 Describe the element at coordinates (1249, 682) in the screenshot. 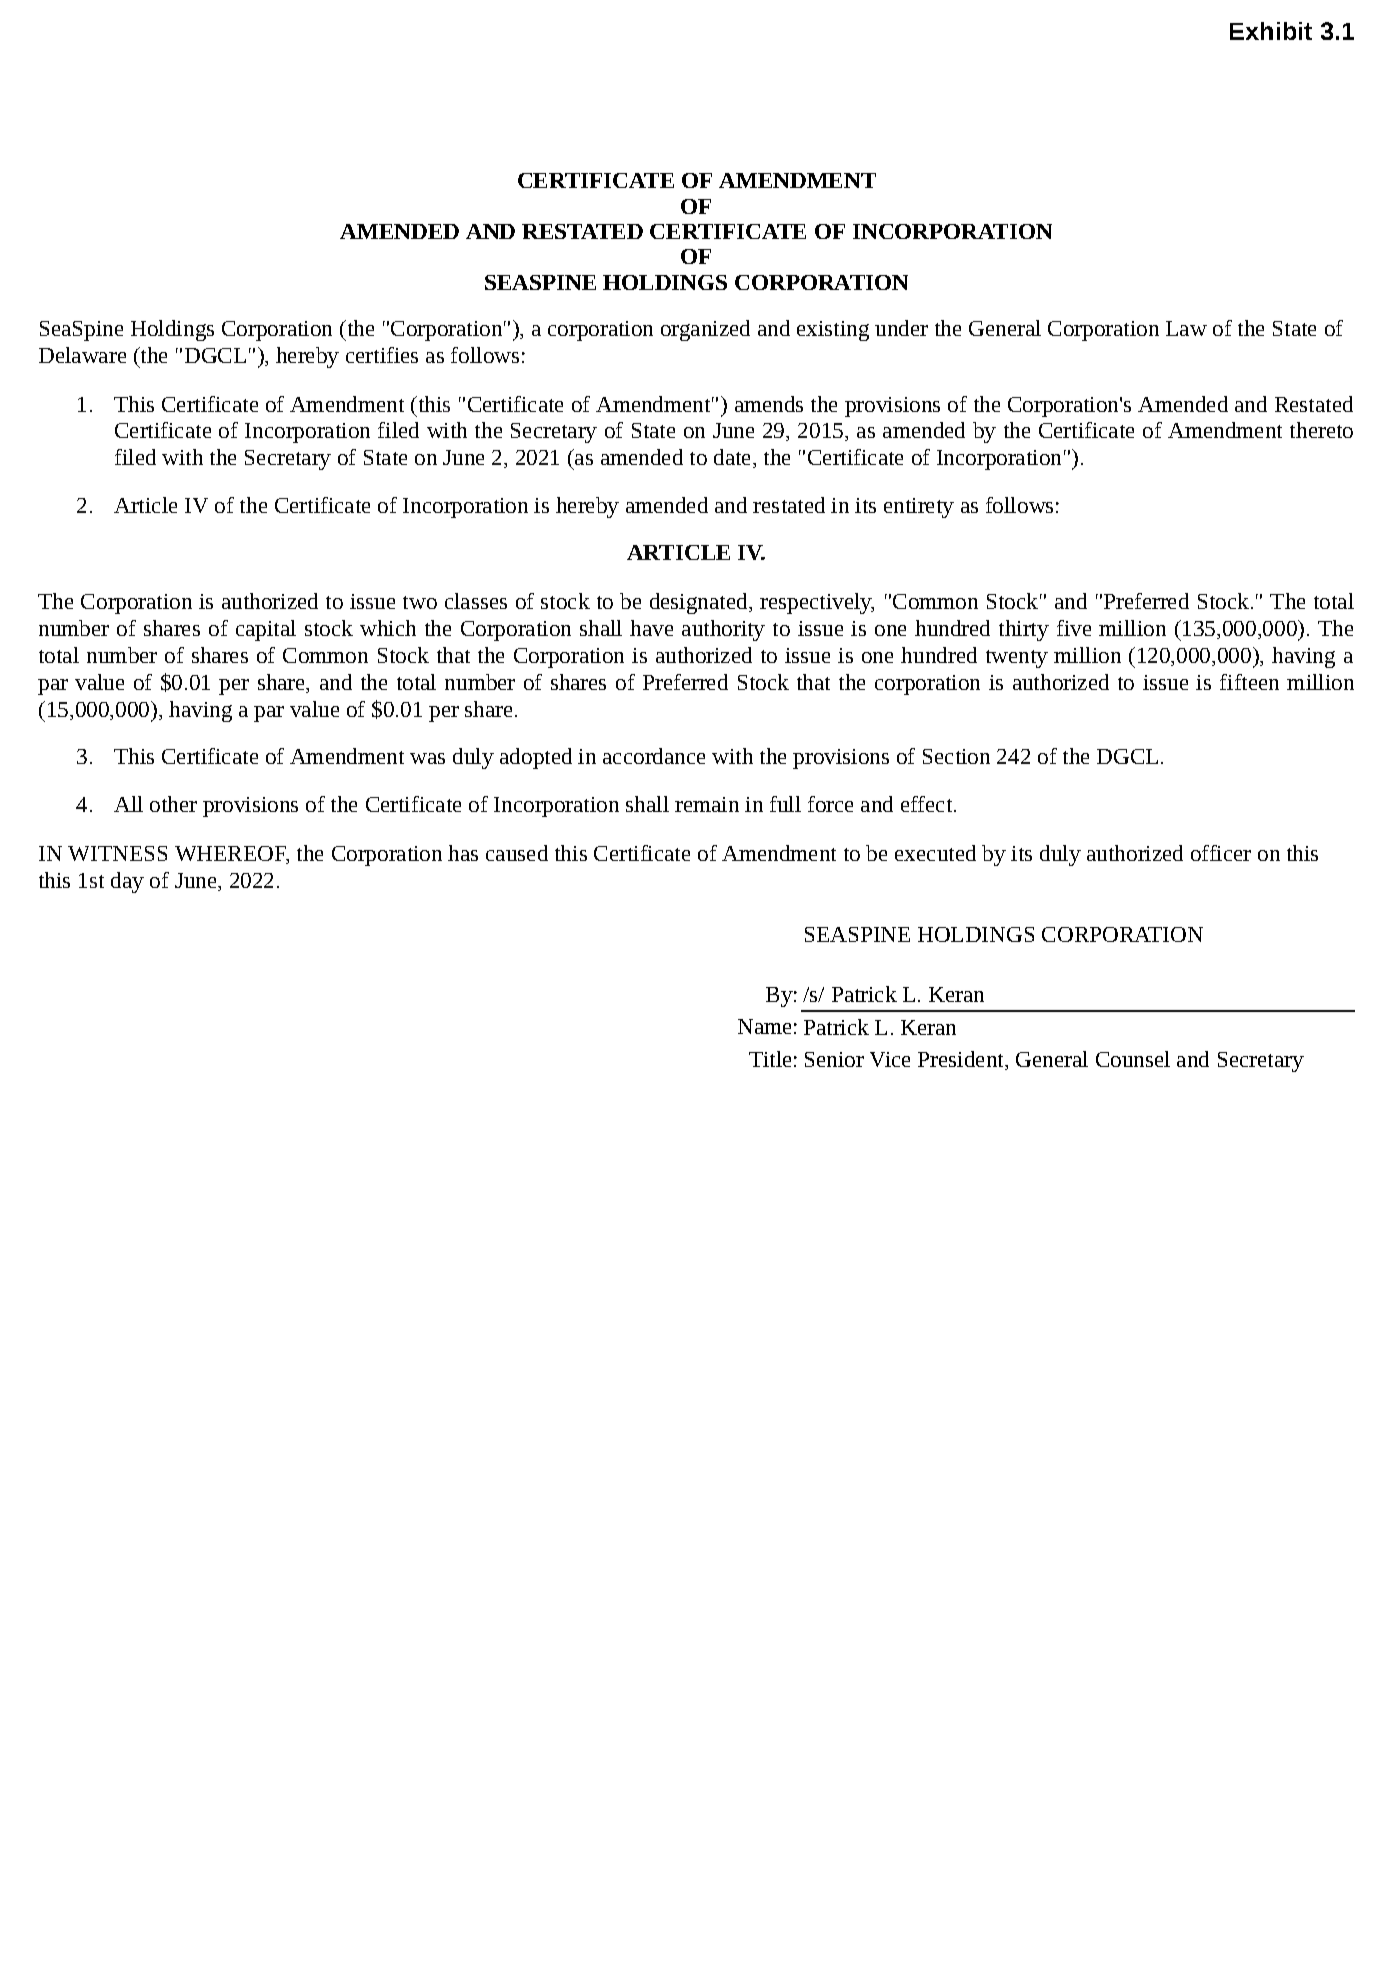

I see `fifteen` at that location.
